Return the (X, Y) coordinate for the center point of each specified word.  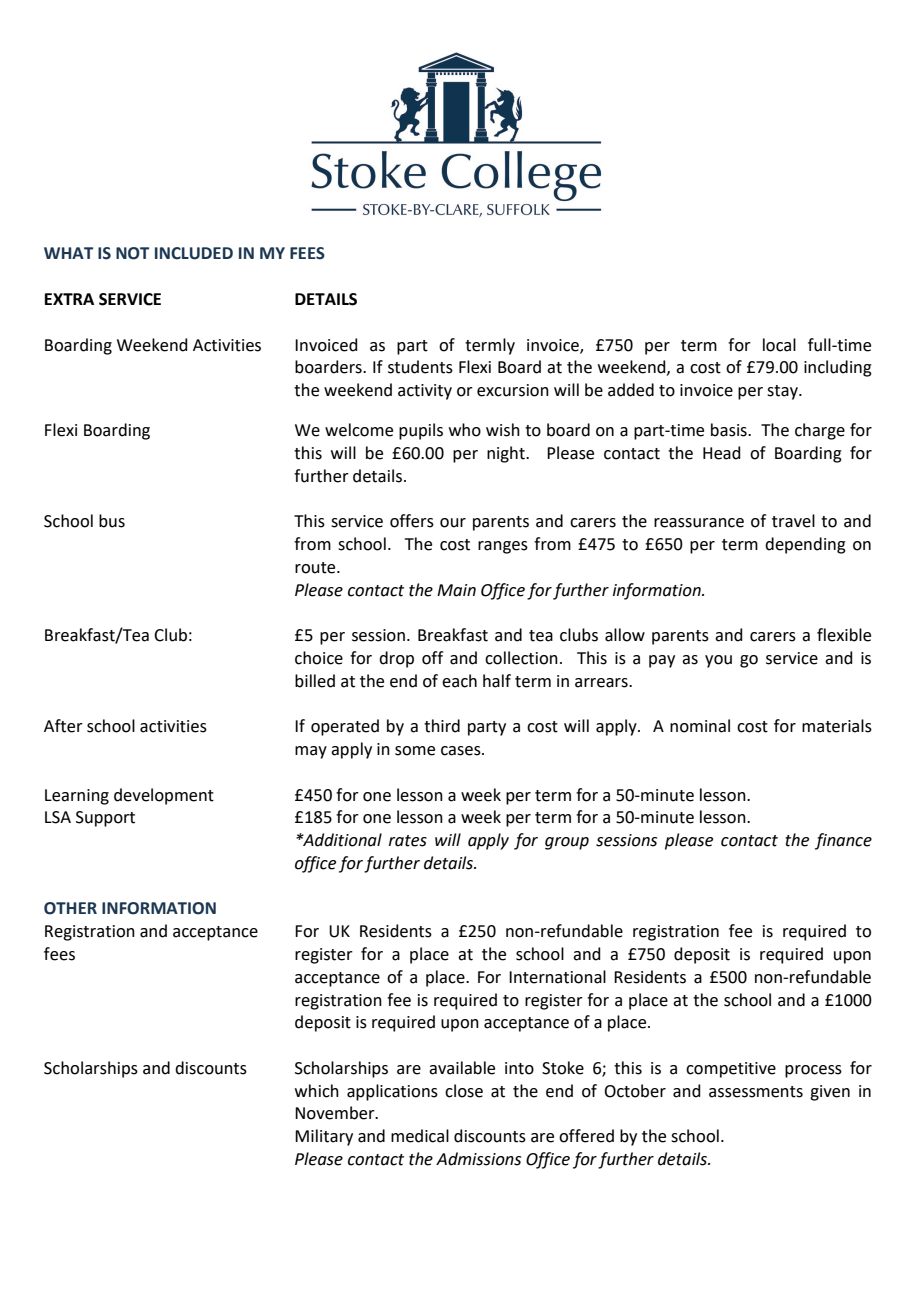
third (442, 726)
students (420, 367)
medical (420, 1136)
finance (843, 841)
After (63, 726)
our (453, 523)
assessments (756, 1092)
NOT (132, 253)
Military (324, 1137)
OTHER (70, 908)
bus (112, 521)
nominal (700, 726)
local (779, 345)
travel (793, 521)
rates (408, 841)
